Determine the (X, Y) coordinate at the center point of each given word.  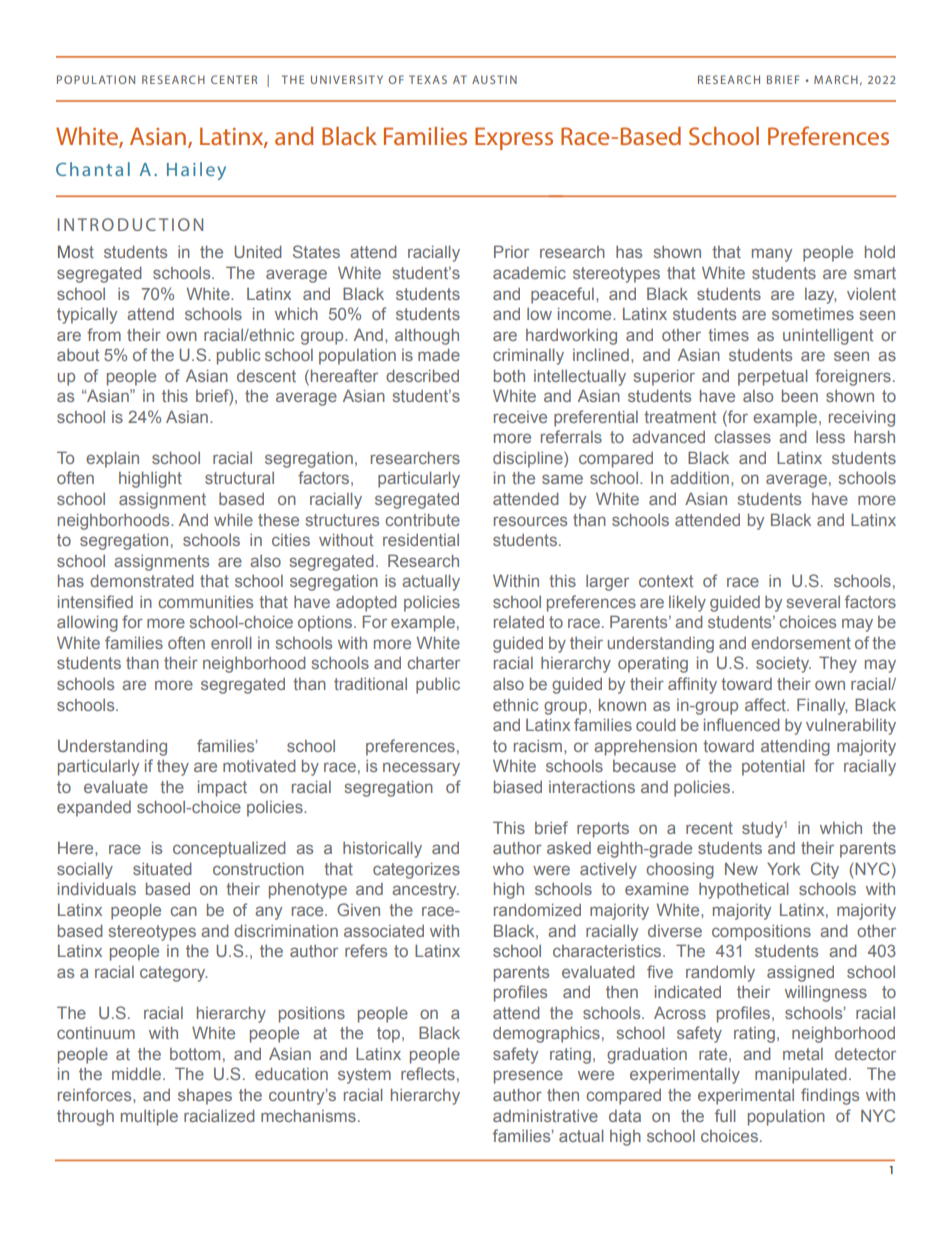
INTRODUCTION (130, 224)
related (519, 622)
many (772, 255)
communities (205, 602)
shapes (205, 1097)
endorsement (801, 643)
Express (514, 138)
